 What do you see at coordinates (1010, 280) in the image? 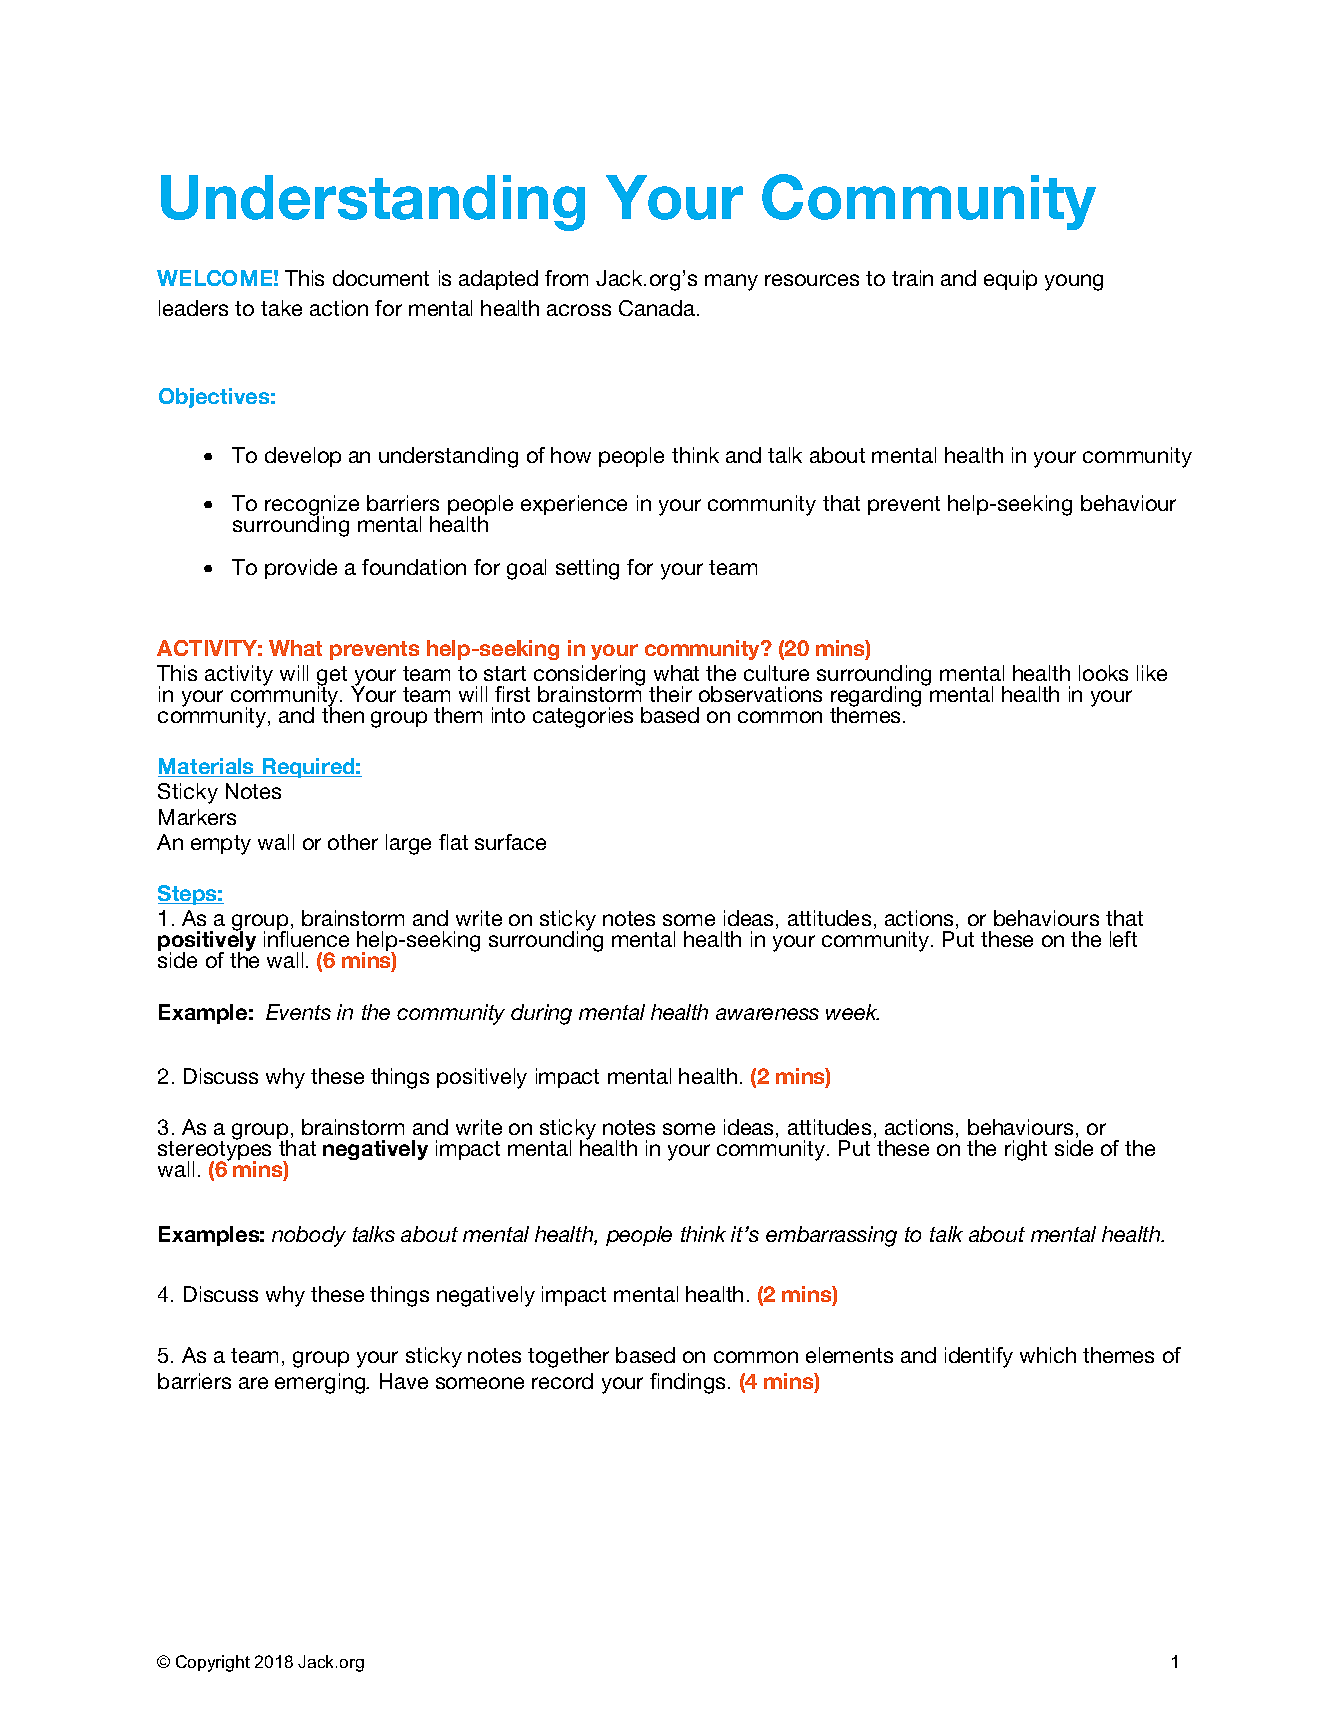
I see `equip` at bounding box center [1010, 280].
